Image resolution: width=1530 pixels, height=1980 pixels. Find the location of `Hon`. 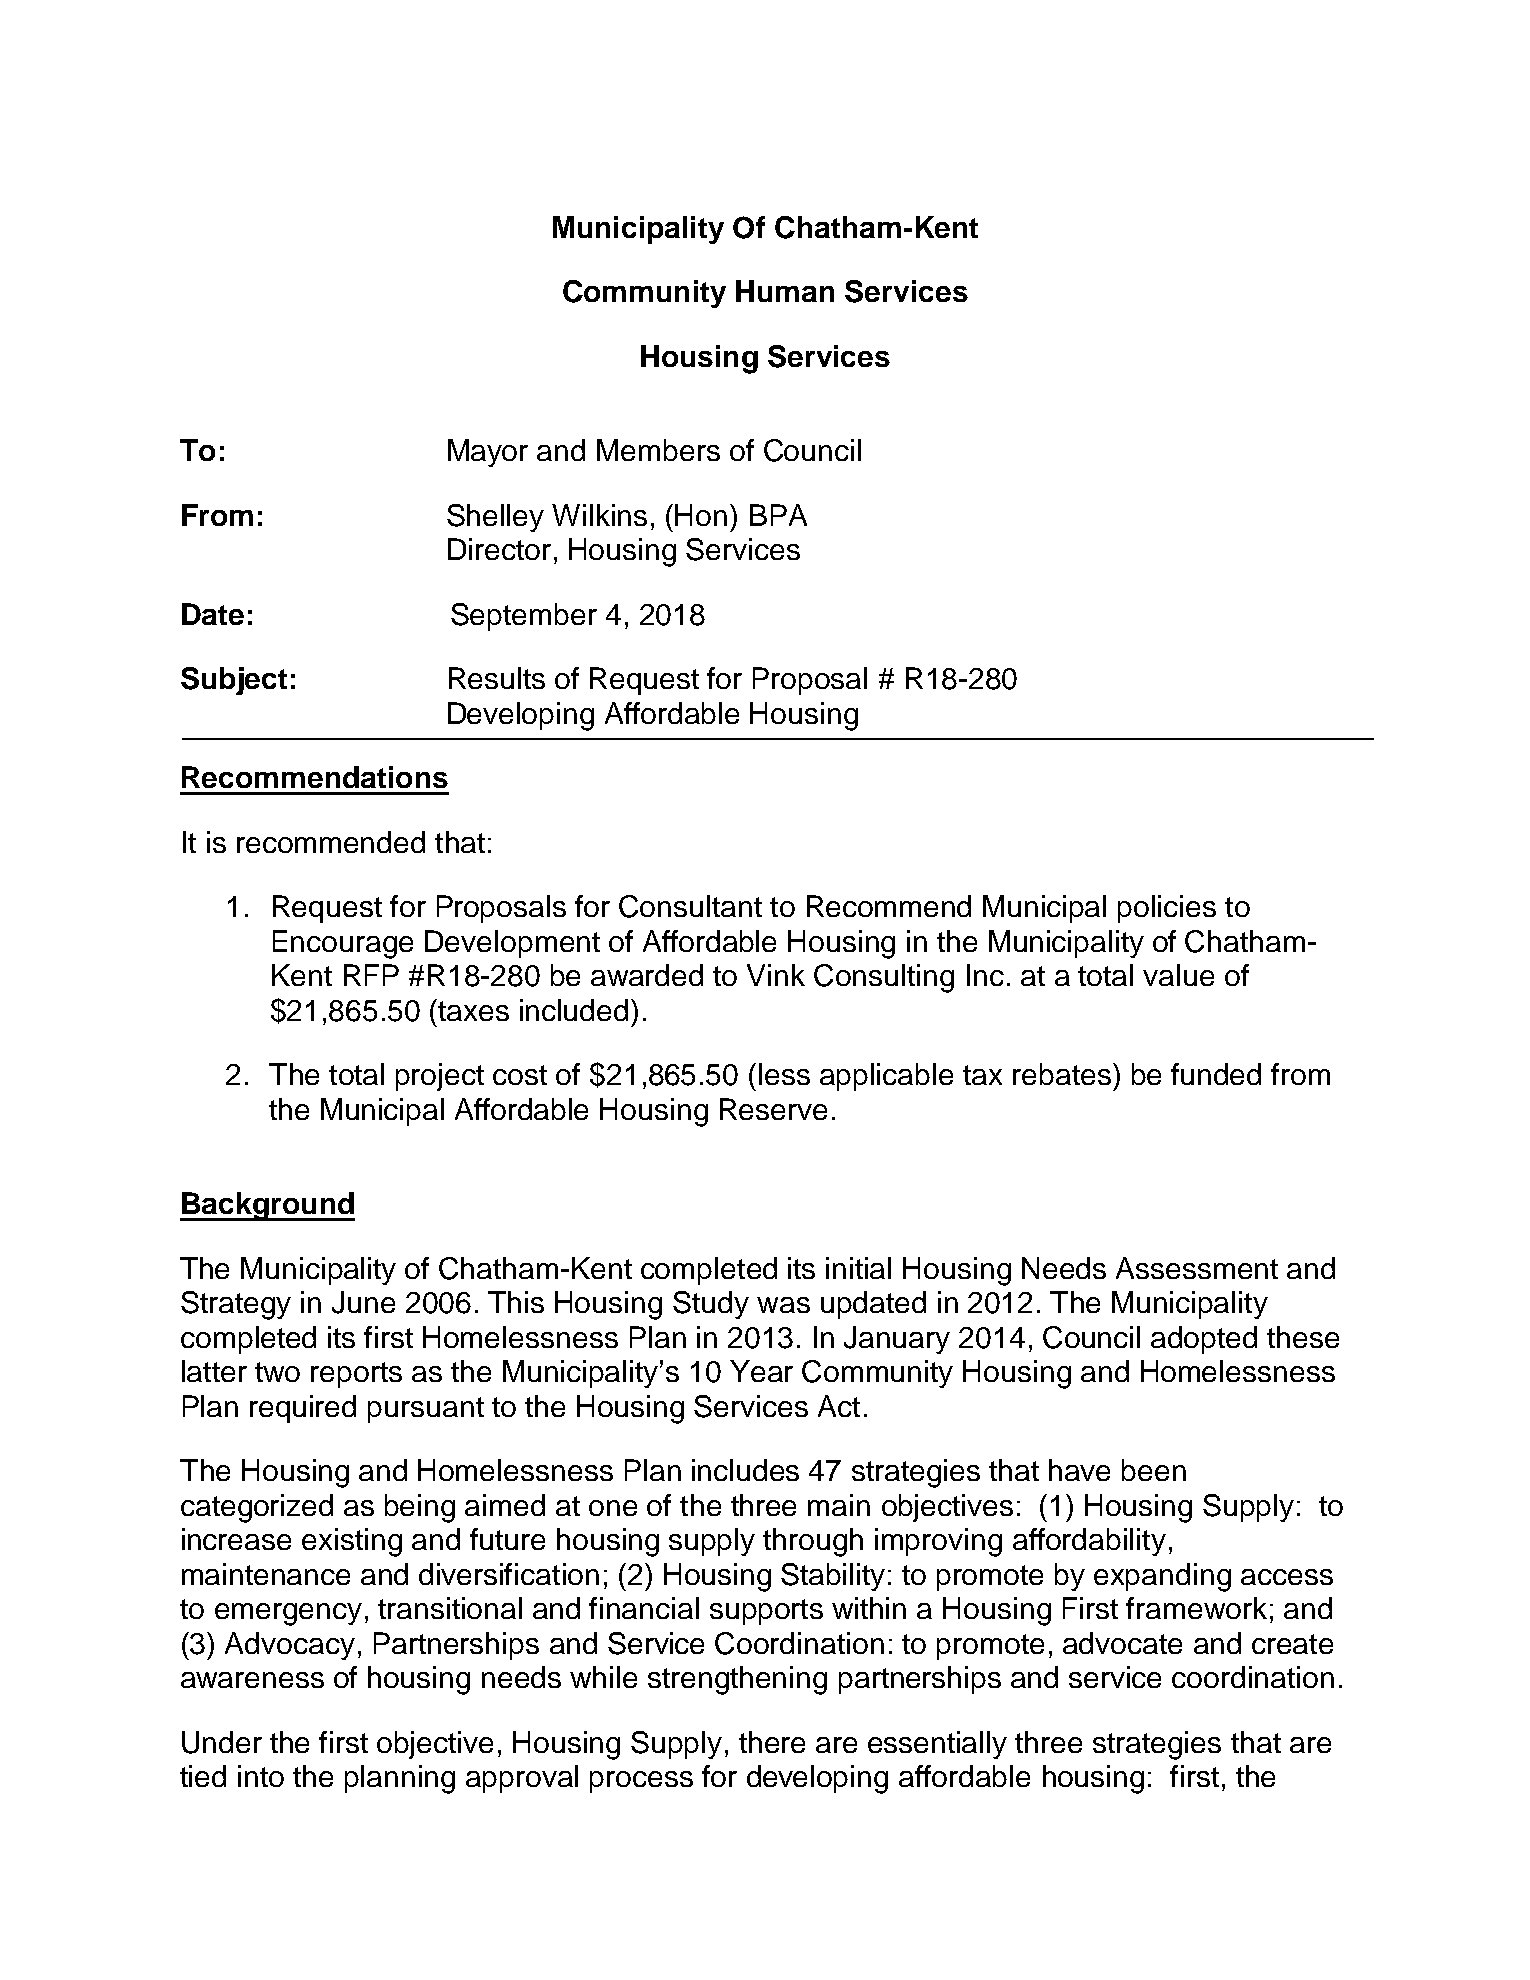

Hon is located at coordinates (701, 515).
